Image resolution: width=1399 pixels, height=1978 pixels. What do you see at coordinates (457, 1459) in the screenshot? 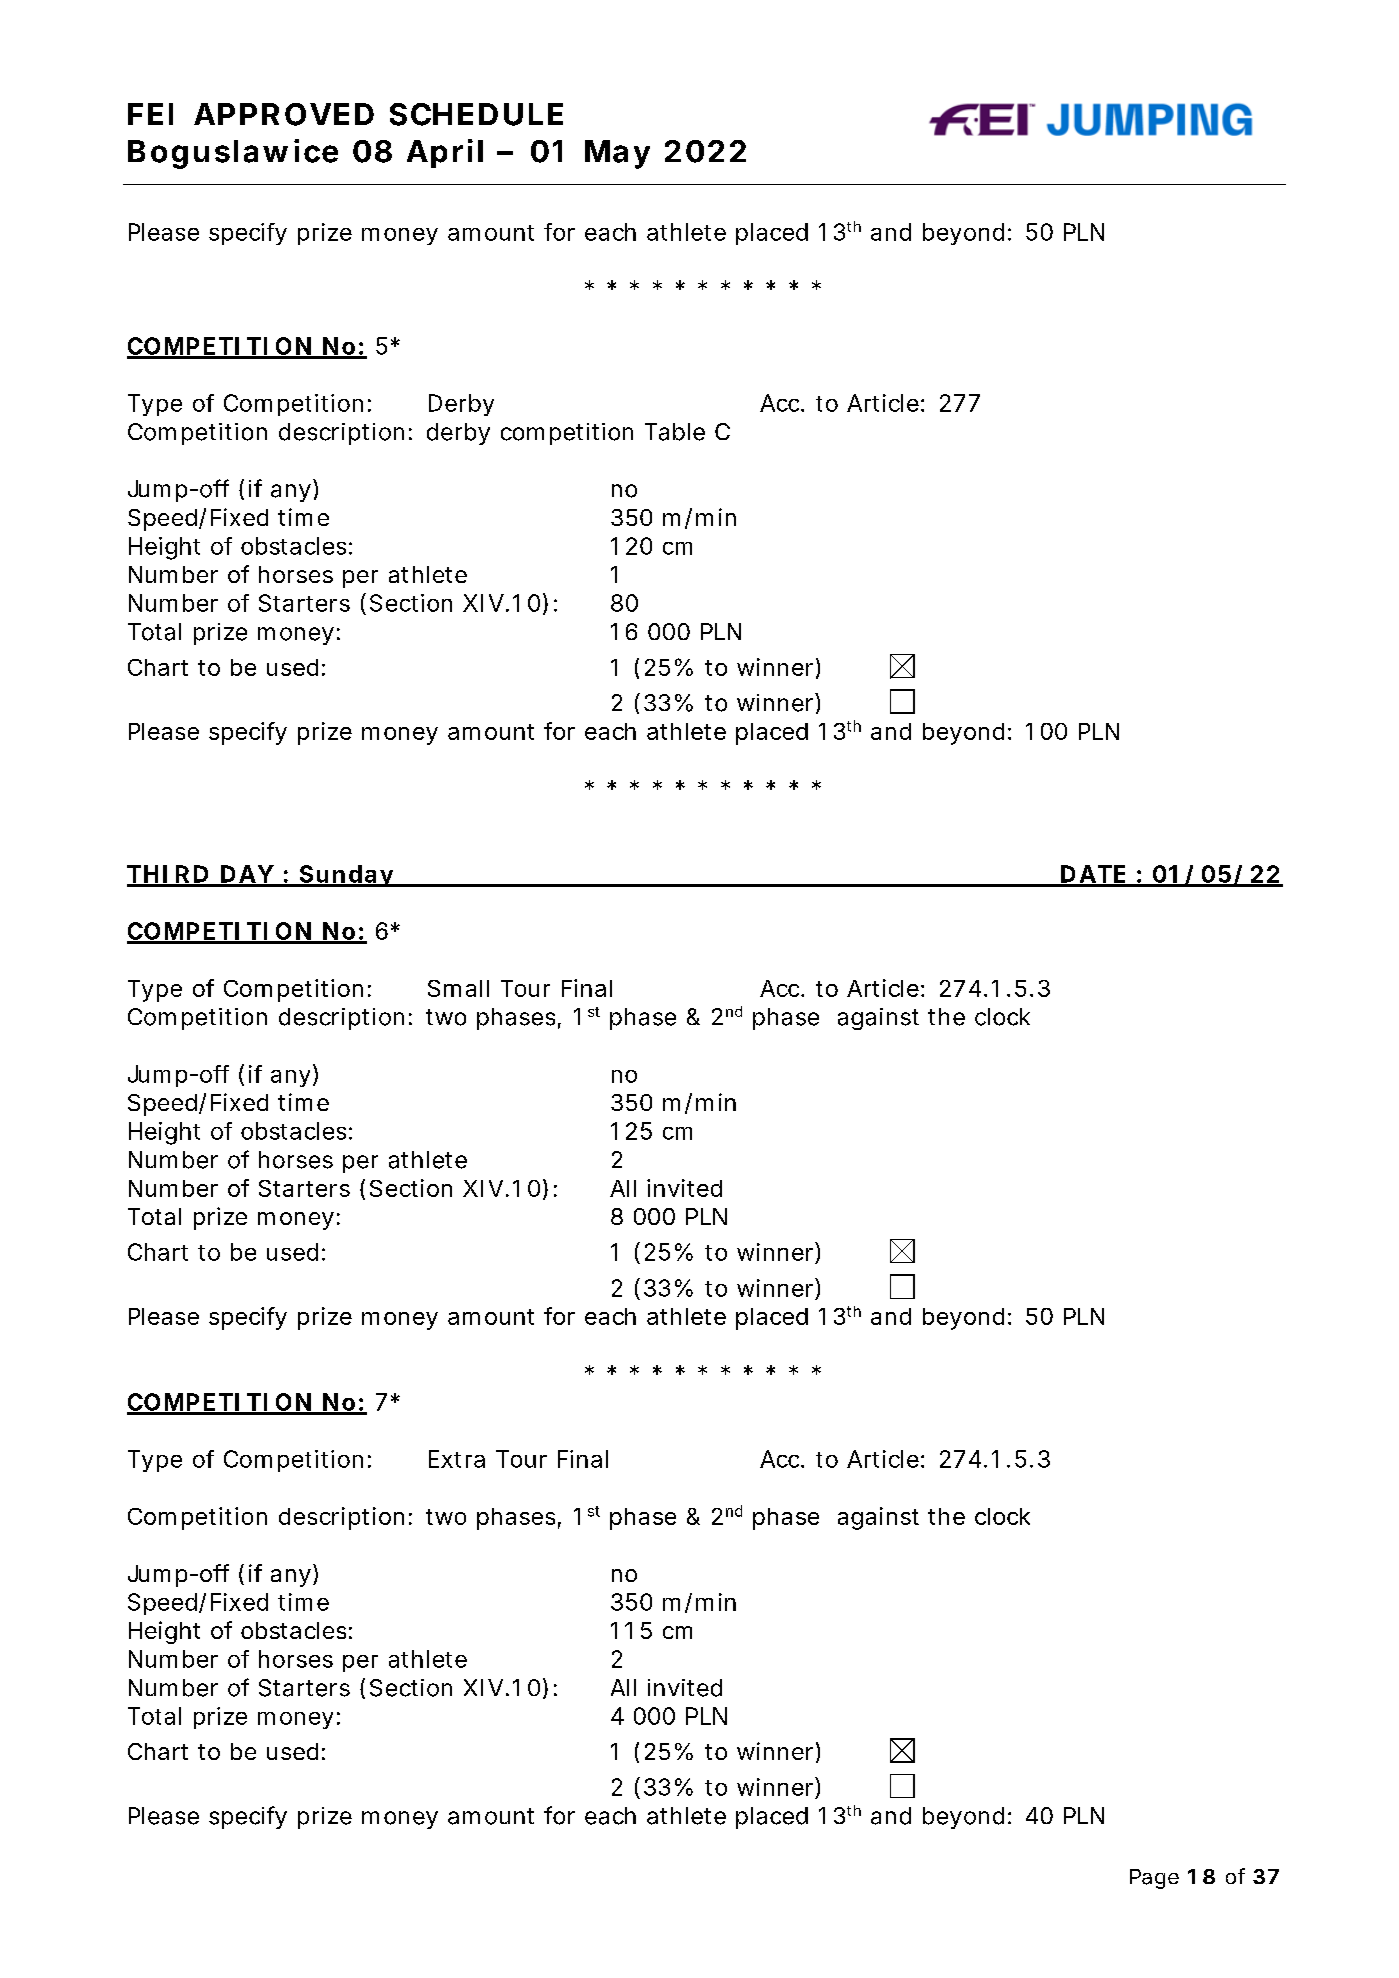
I see `Extra` at bounding box center [457, 1459].
